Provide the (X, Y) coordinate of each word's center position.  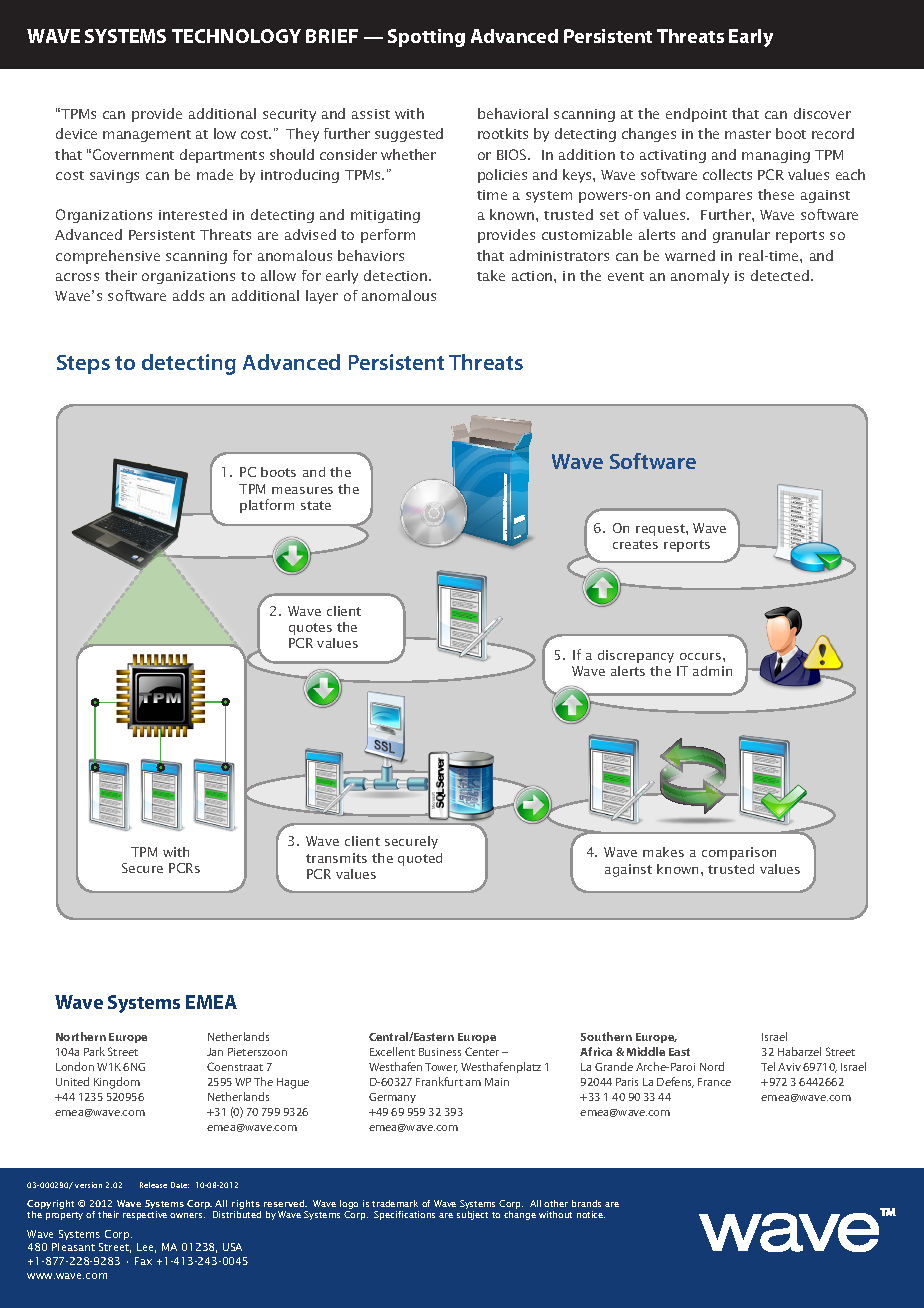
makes (663, 852)
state (316, 505)
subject (472, 1215)
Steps (83, 364)
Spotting (426, 38)
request (661, 530)
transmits (336, 858)
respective (145, 1215)
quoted (420, 859)
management (147, 136)
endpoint (696, 115)
